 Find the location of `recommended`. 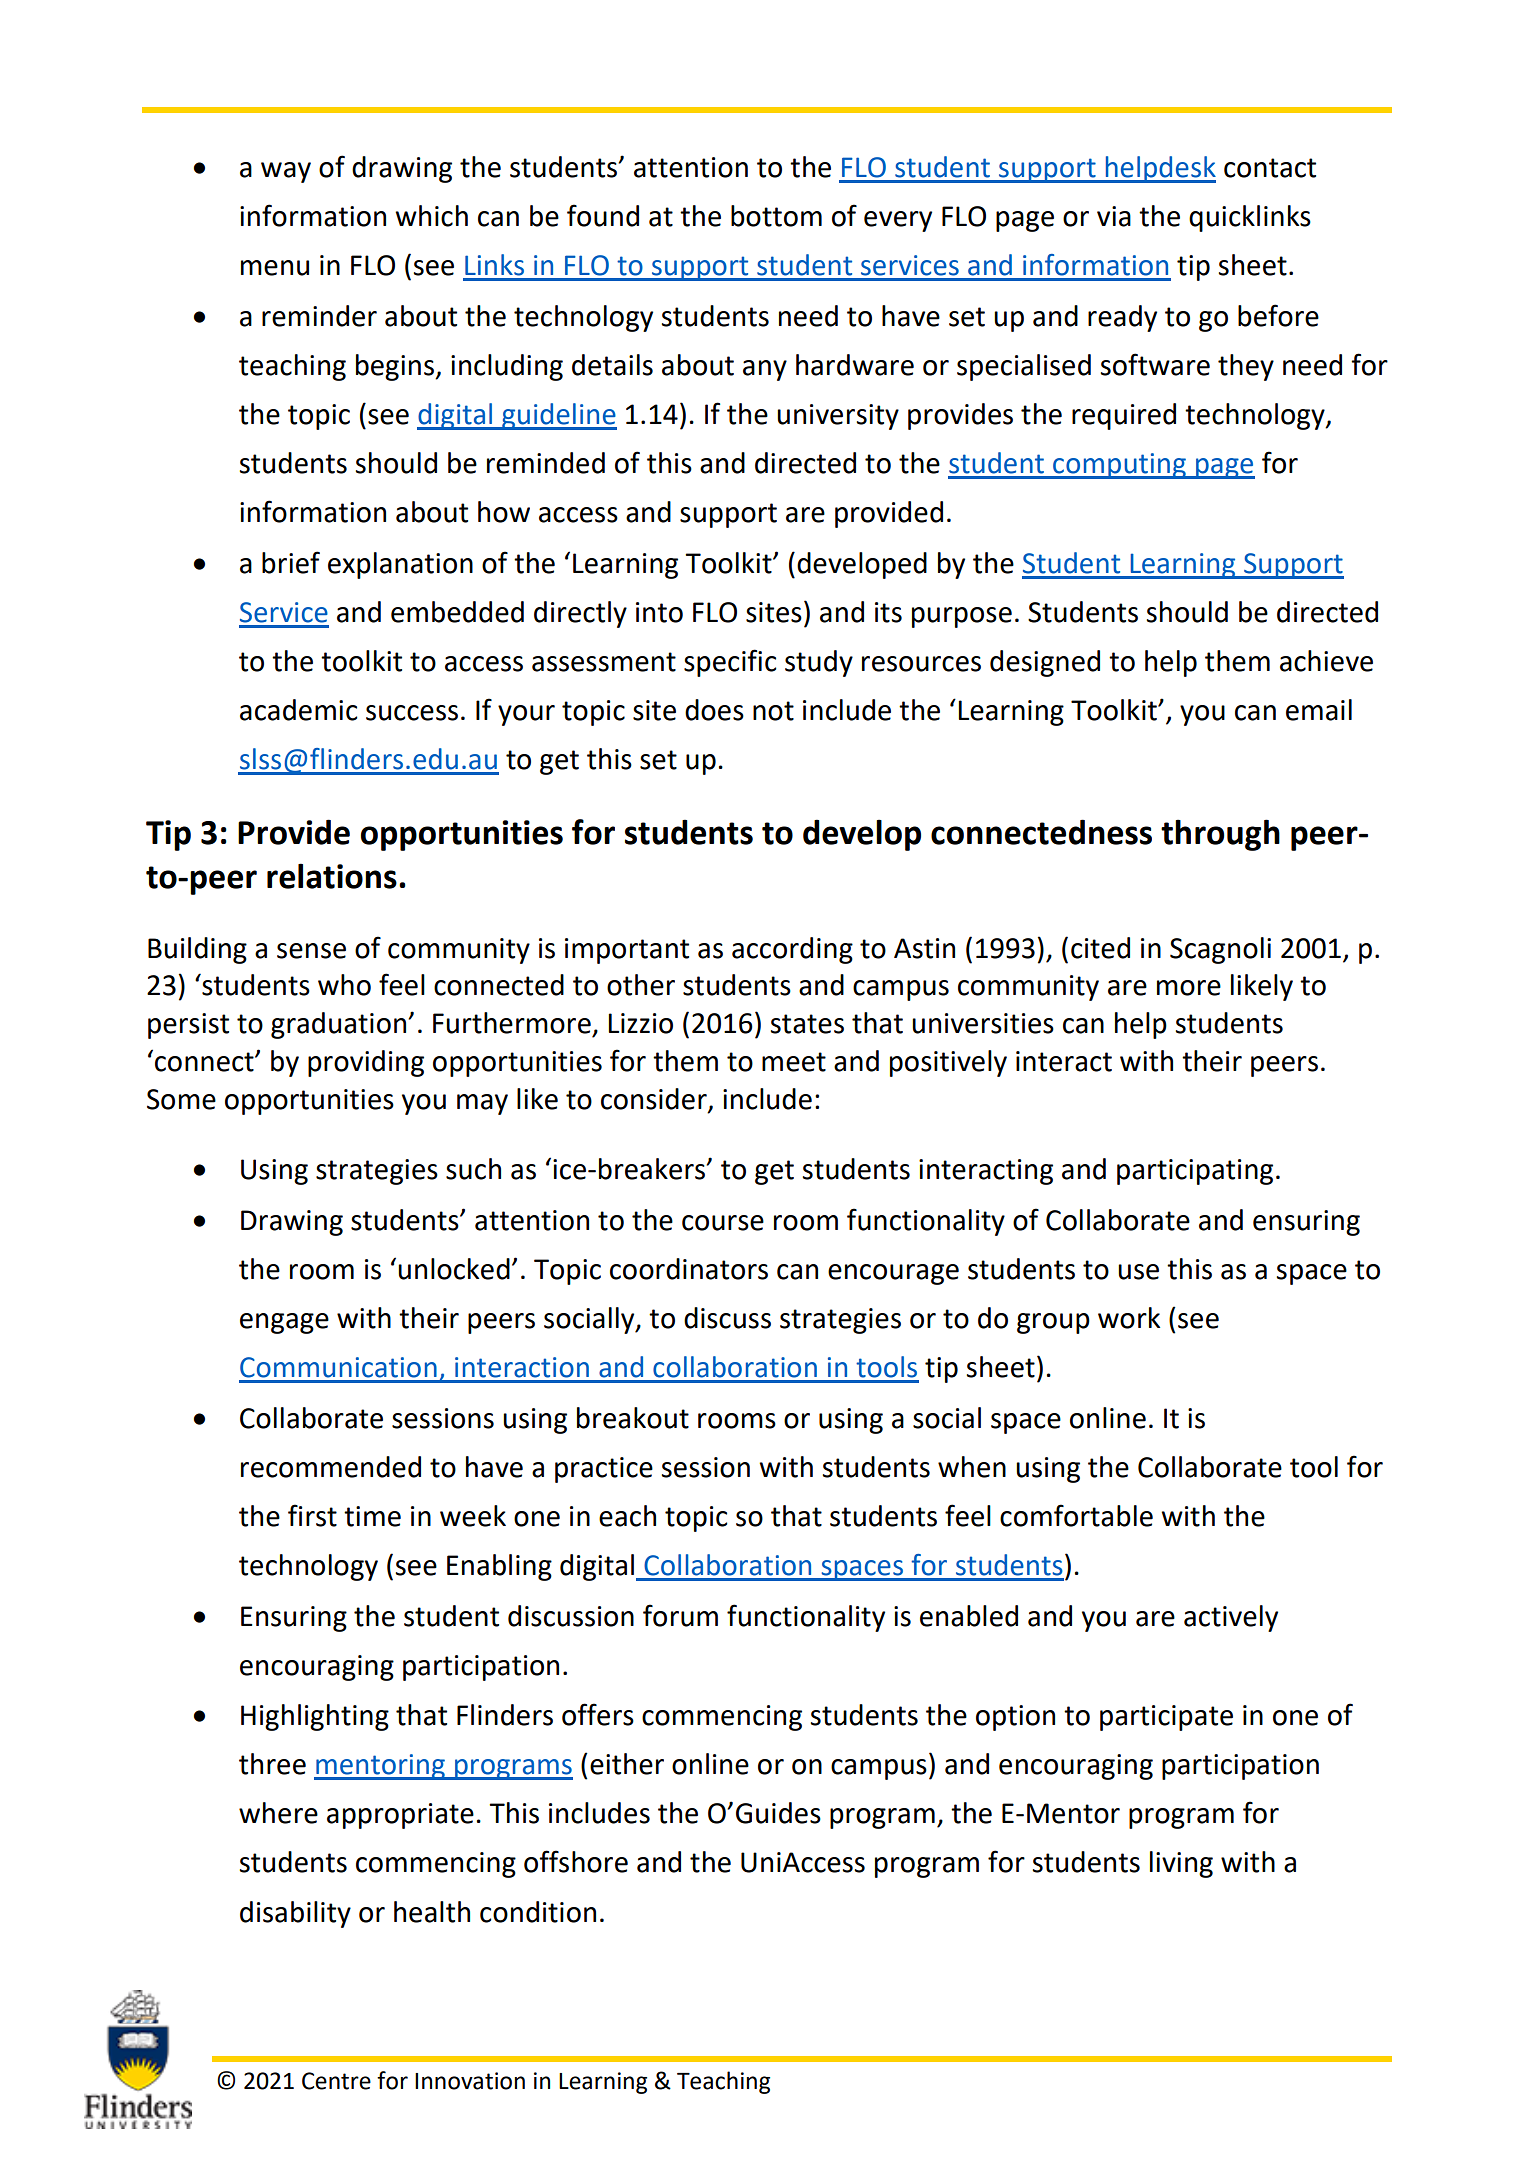

recommended is located at coordinates (331, 1467).
